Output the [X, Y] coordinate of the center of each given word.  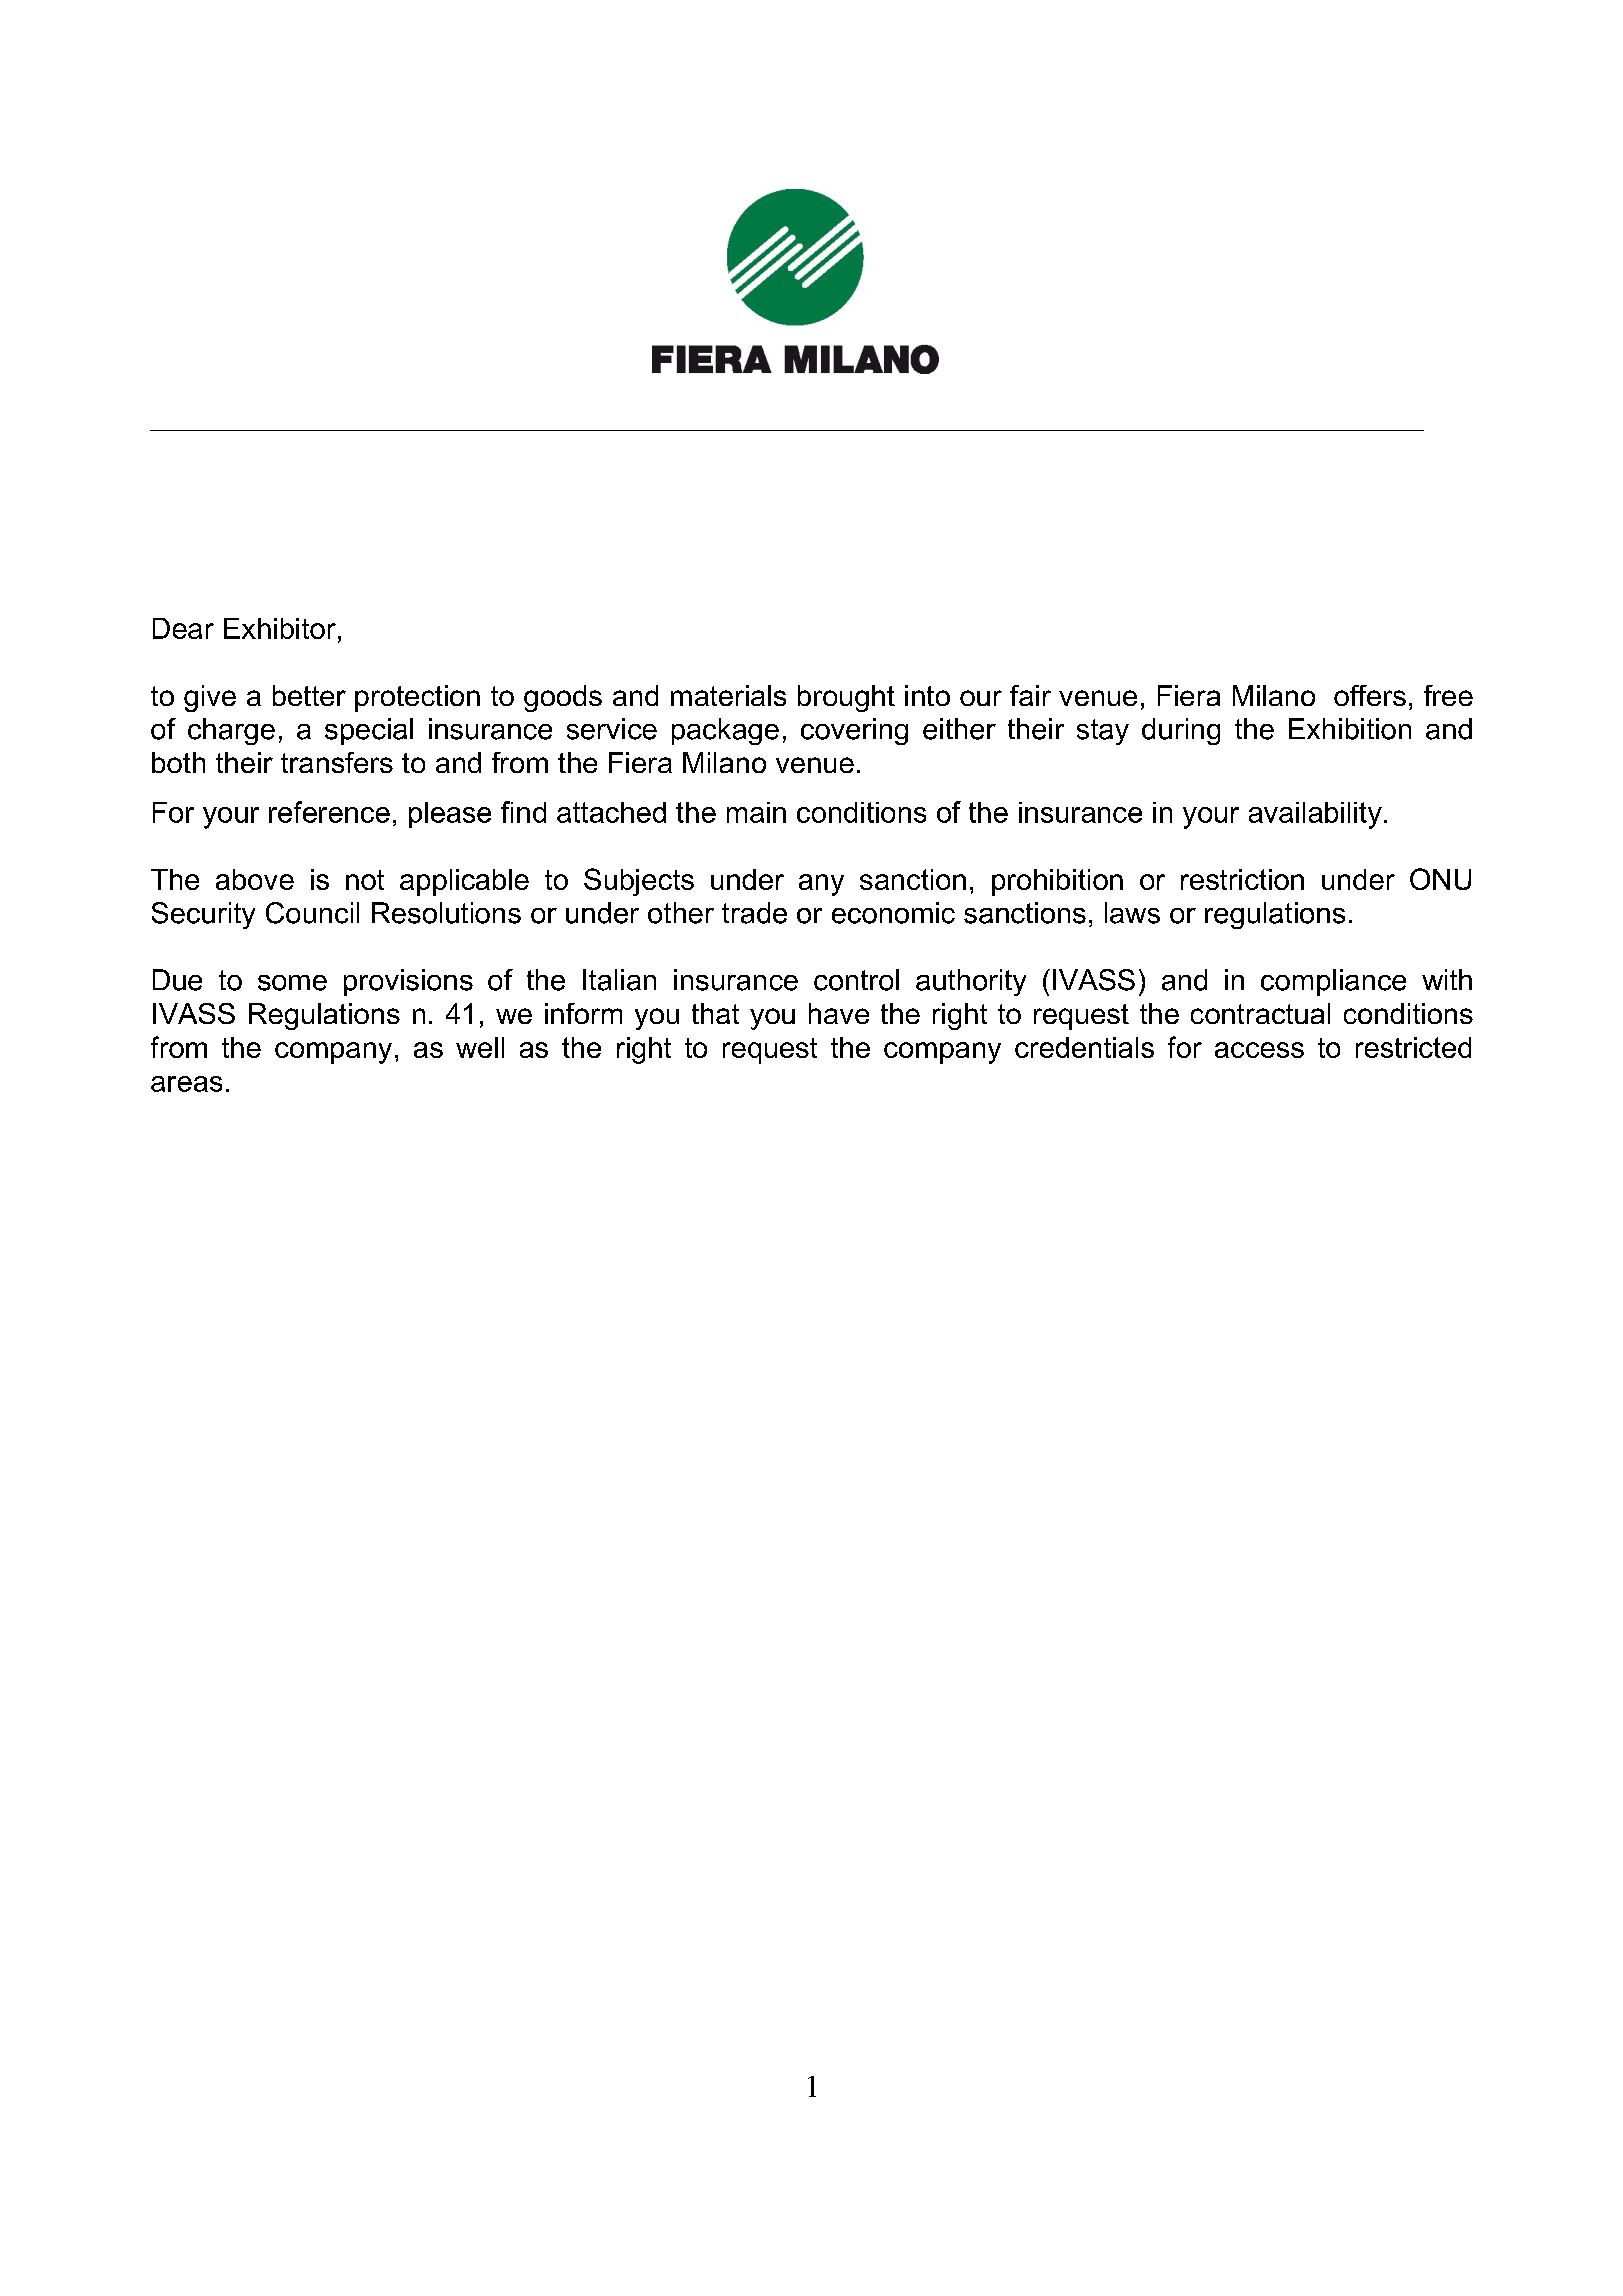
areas [186, 1084]
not [365, 880]
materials [728, 695]
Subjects [639, 882]
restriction [1242, 879]
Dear [183, 628]
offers [1370, 695]
